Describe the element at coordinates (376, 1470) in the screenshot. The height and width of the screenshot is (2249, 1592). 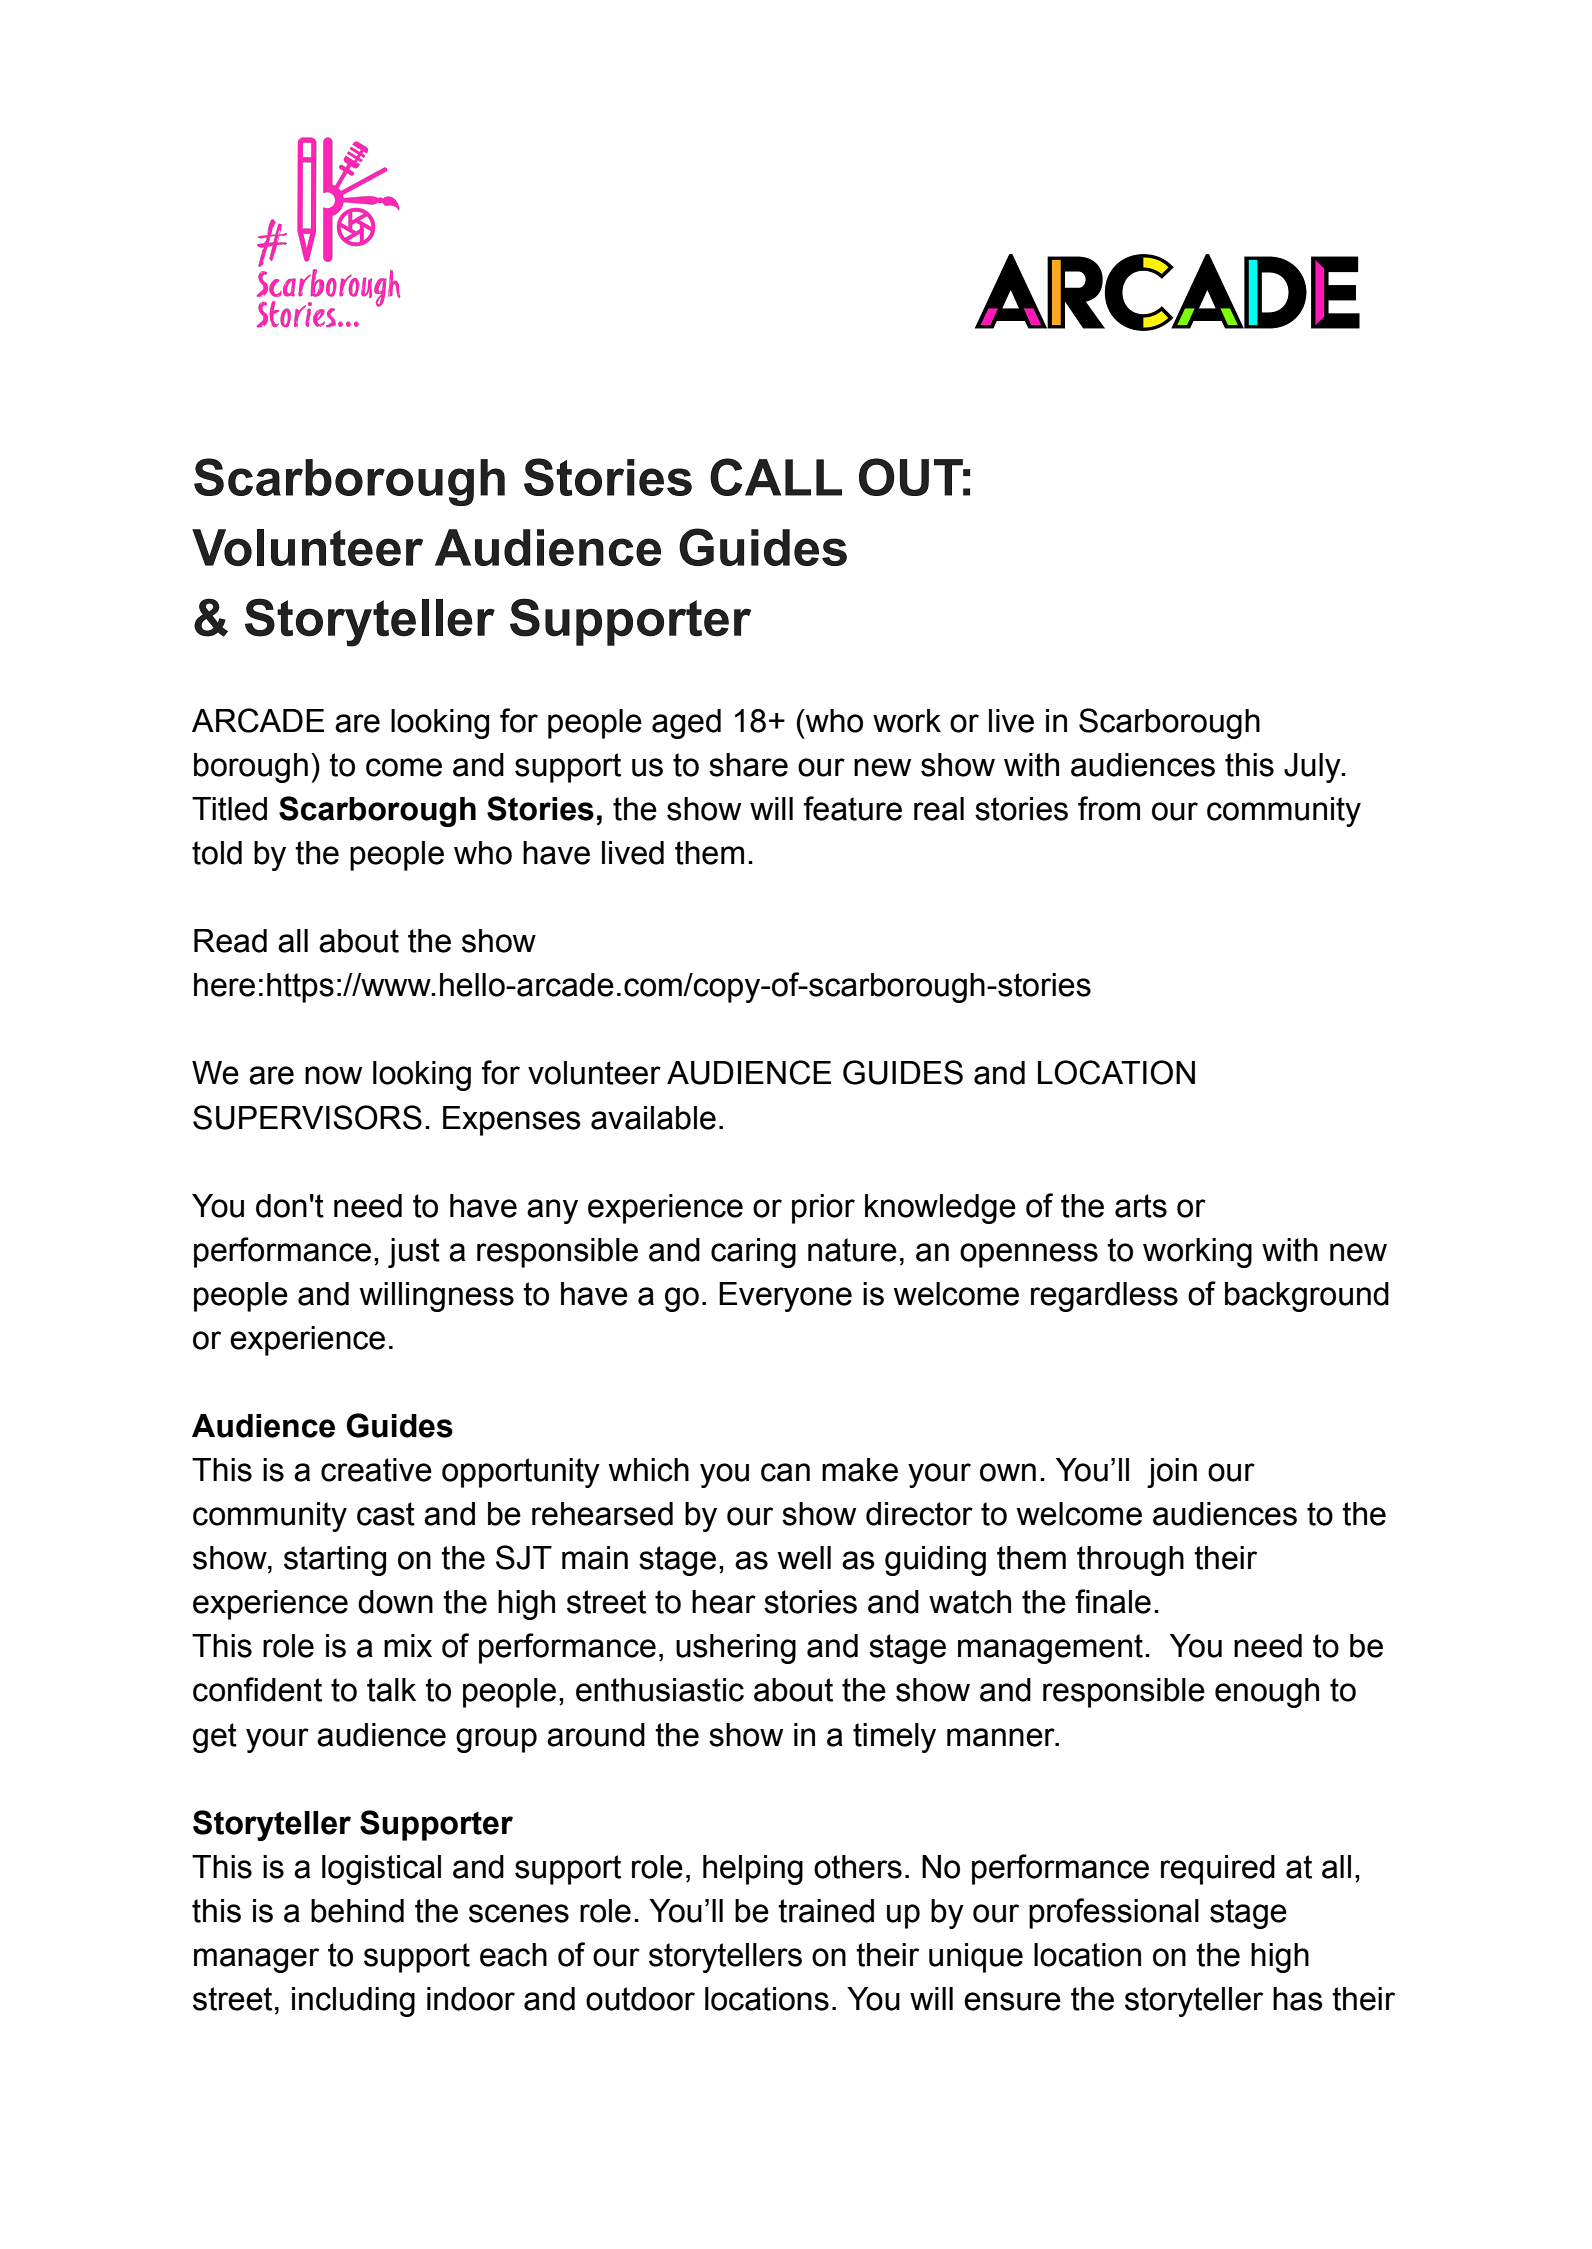
I see `creative` at that location.
